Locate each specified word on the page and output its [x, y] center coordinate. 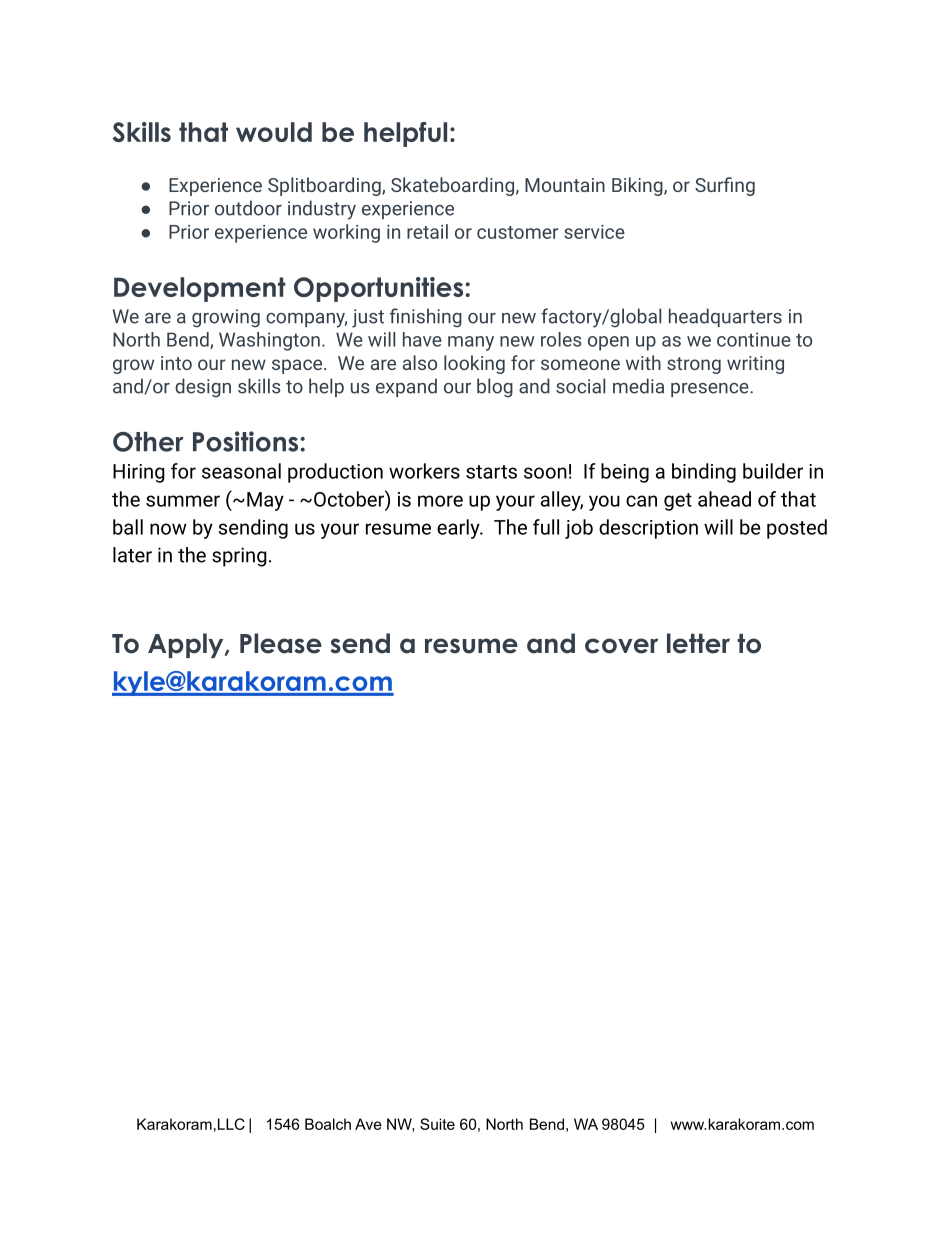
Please [281, 643]
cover [621, 646]
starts [491, 472]
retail [427, 231]
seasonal [241, 471]
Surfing [725, 186]
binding [704, 473]
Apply [187, 645]
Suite [437, 1124]
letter [698, 643]
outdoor [248, 208]
